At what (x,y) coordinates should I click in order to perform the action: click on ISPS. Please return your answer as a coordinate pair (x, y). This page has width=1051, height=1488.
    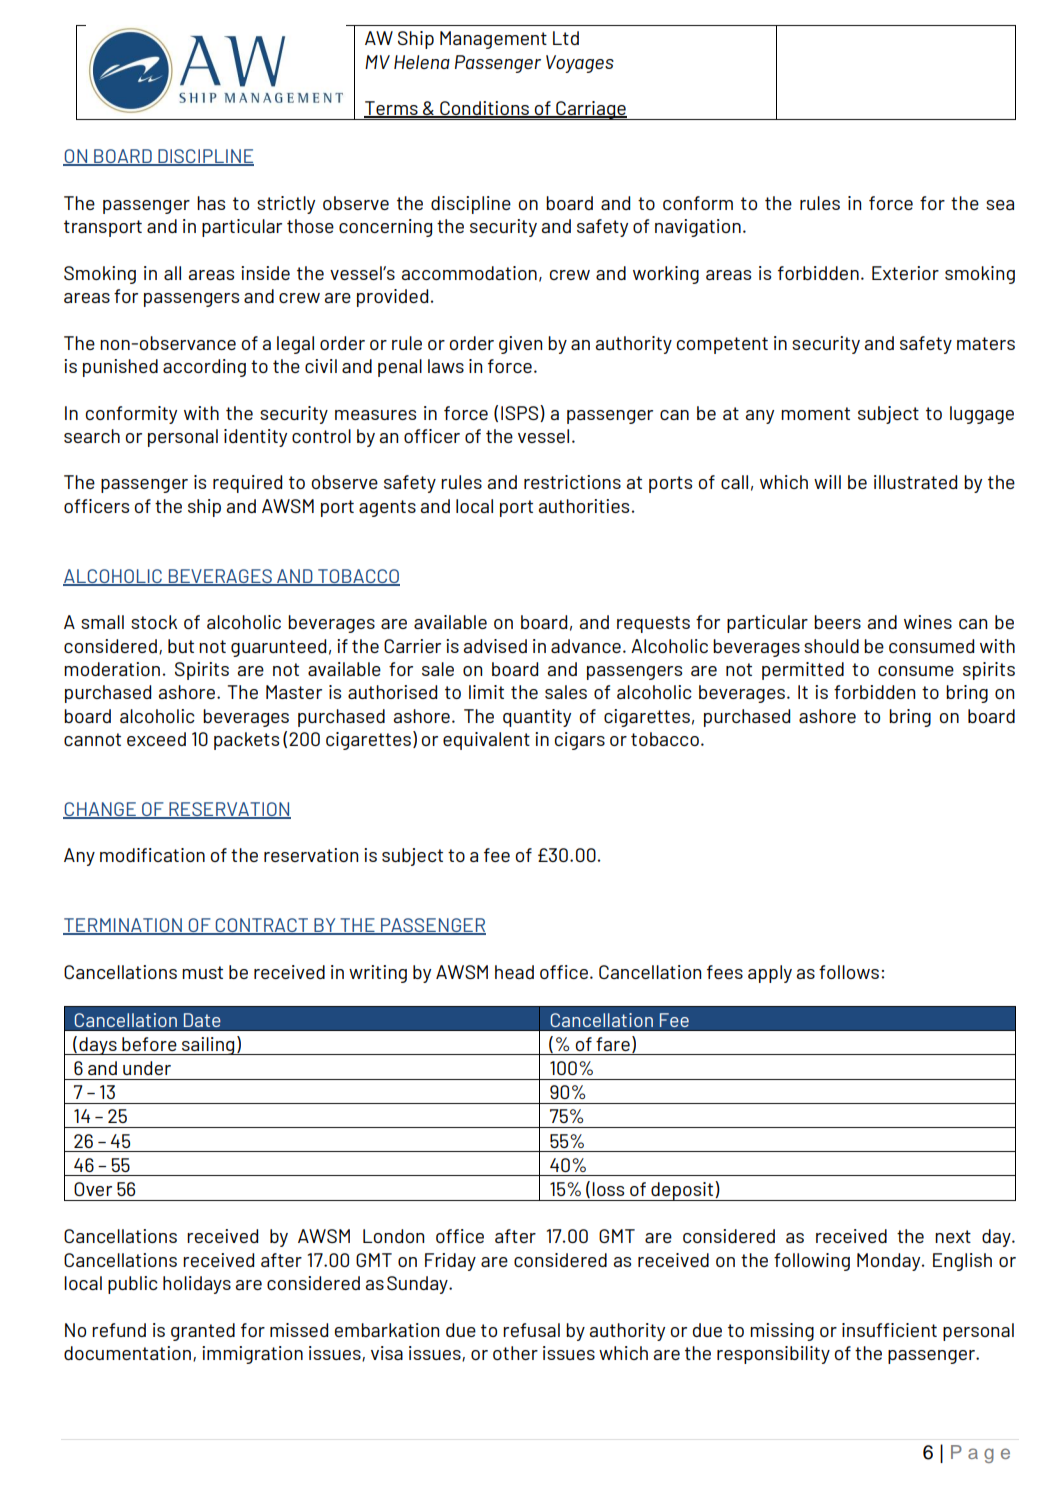
    Looking at the image, I should click on (521, 413).
